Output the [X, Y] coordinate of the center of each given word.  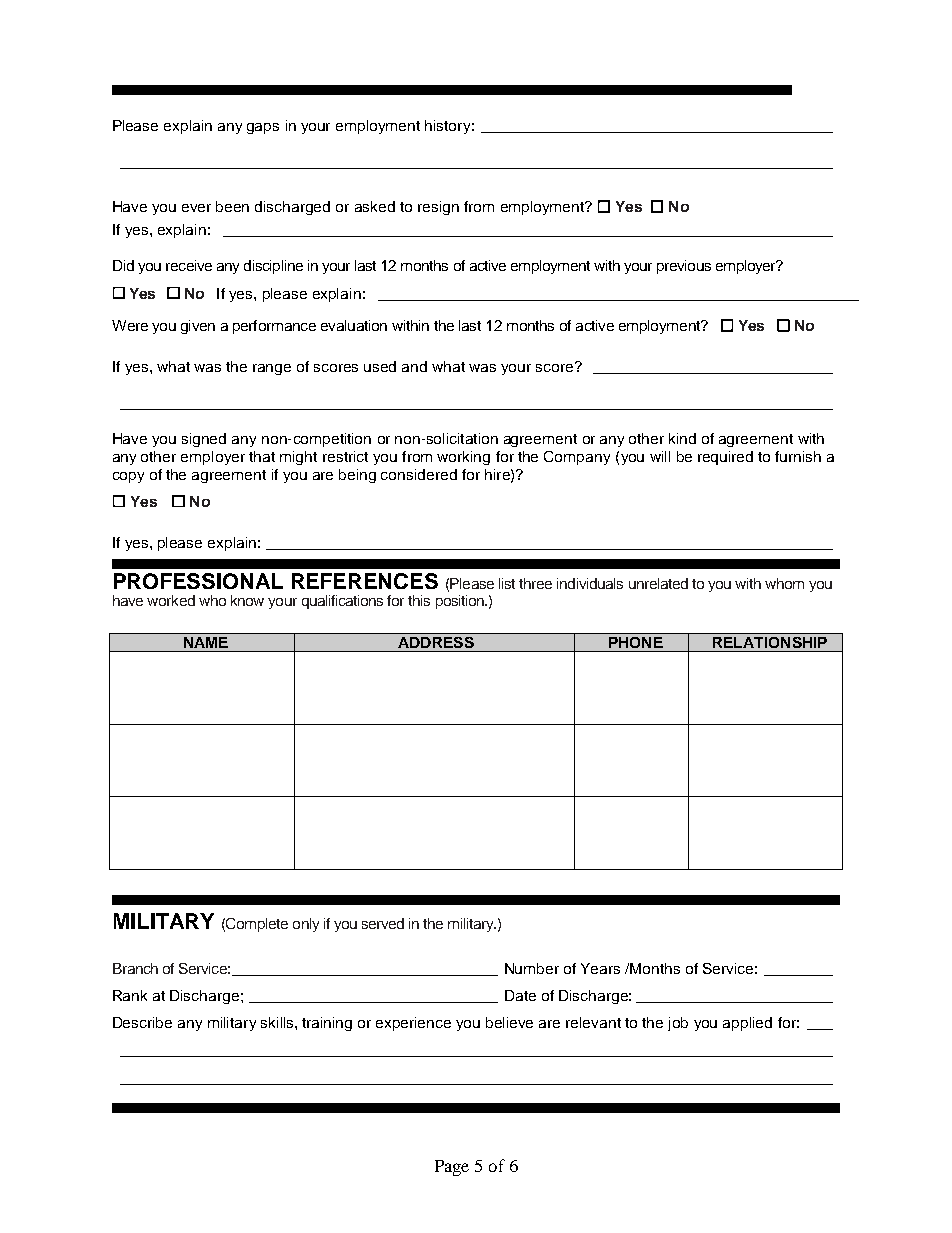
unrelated [658, 583]
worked [171, 600]
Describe [142, 1022]
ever [196, 208]
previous [684, 267]
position [461, 602]
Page [452, 1168]
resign [438, 208]
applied [747, 1024]
